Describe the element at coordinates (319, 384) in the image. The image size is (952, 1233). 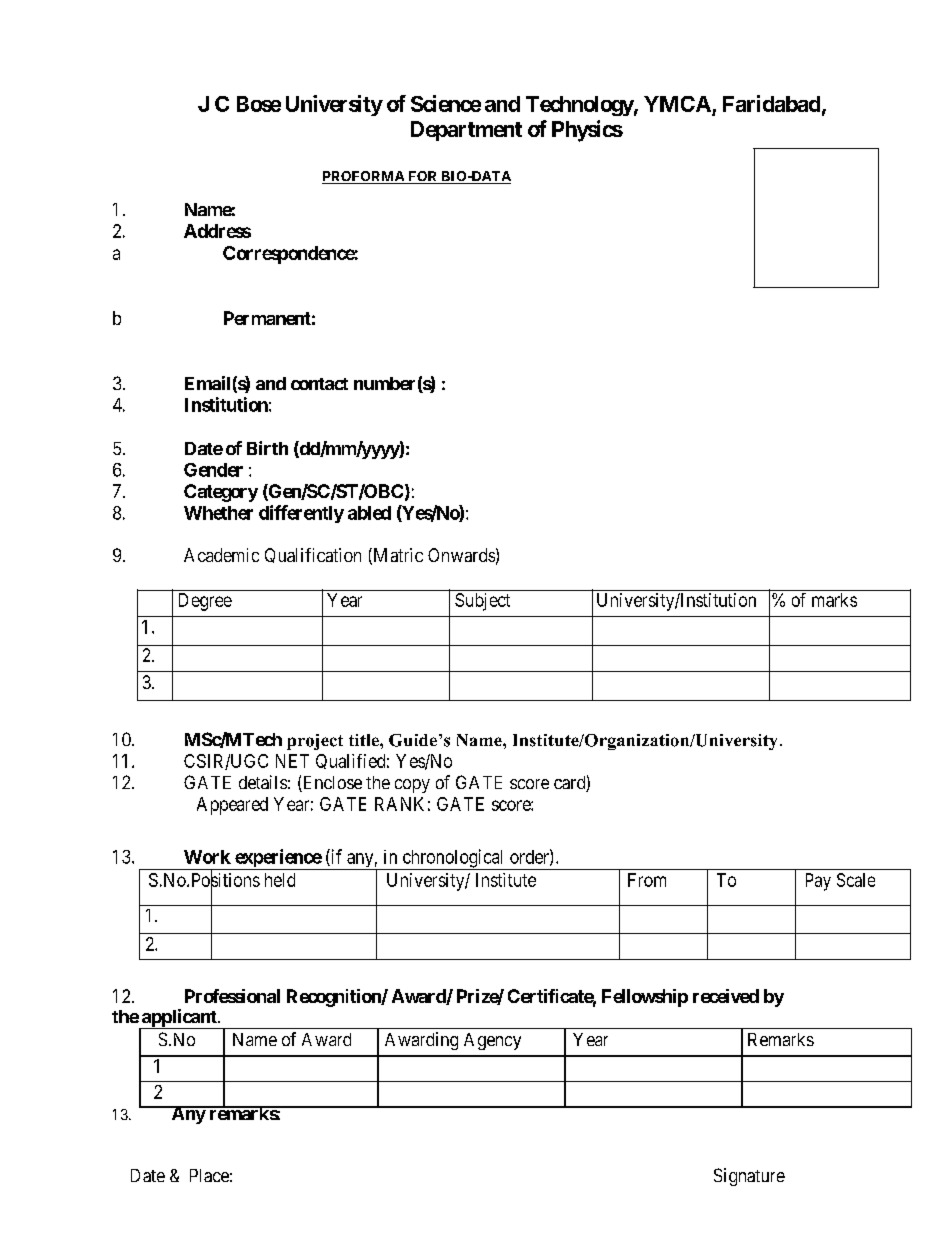
I see `contact` at that location.
